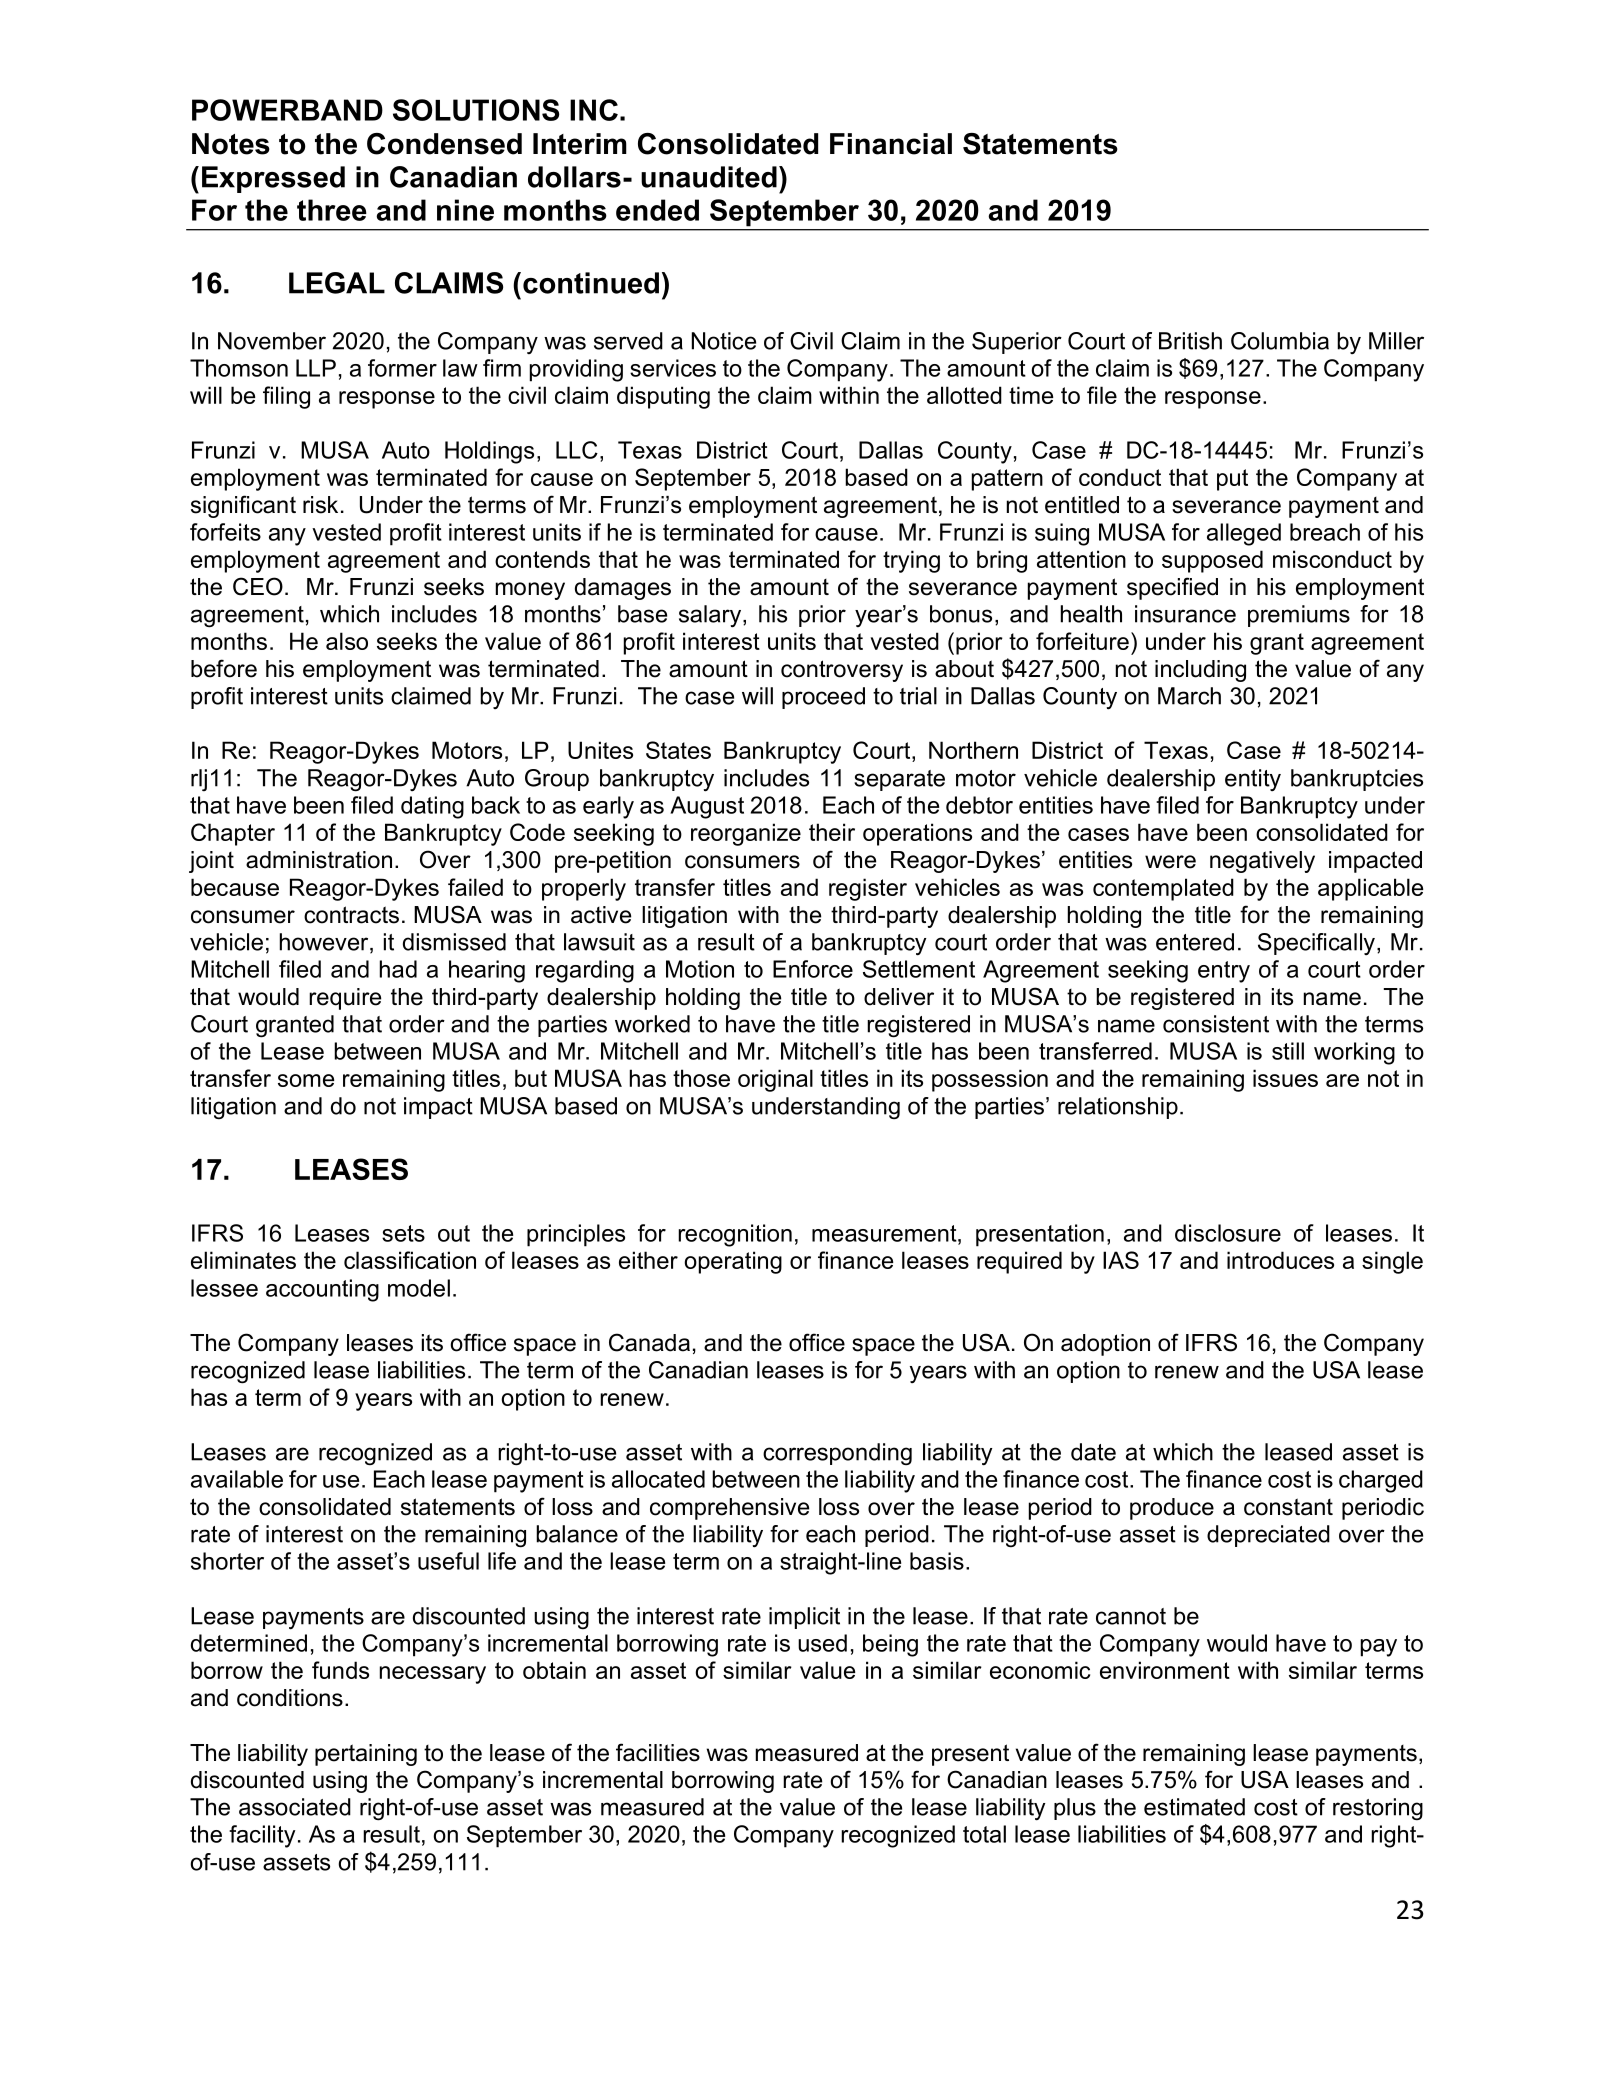 The width and height of the screenshot is (1615, 2091). I want to click on facilities, so click(658, 1752).
